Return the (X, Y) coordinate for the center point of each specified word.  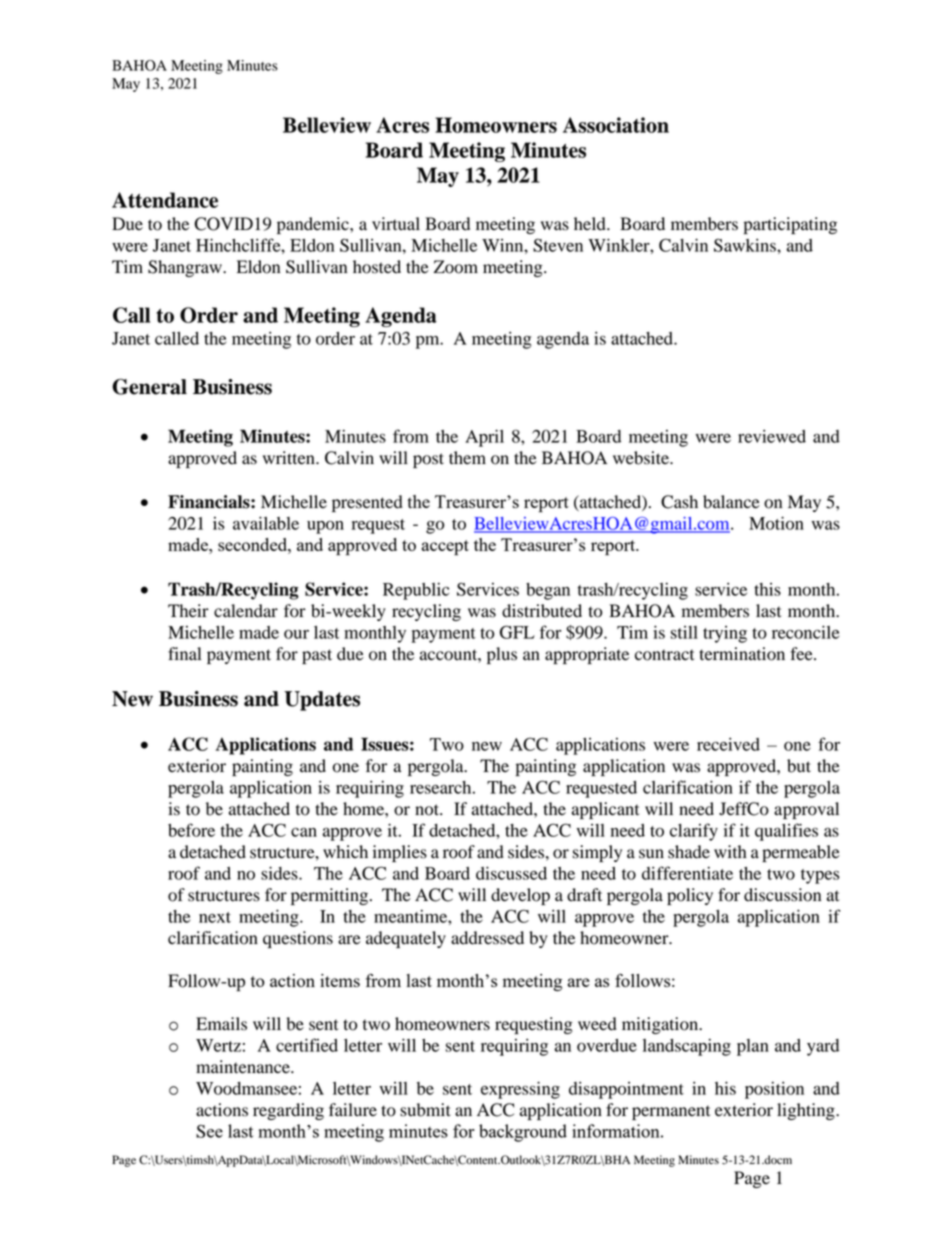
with (730, 852)
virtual (396, 224)
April (484, 438)
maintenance (244, 1067)
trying (725, 634)
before (191, 830)
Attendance (165, 200)
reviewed (772, 436)
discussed (511, 873)
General (149, 387)
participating (790, 225)
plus (502, 655)
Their (188, 611)
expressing (520, 1090)
